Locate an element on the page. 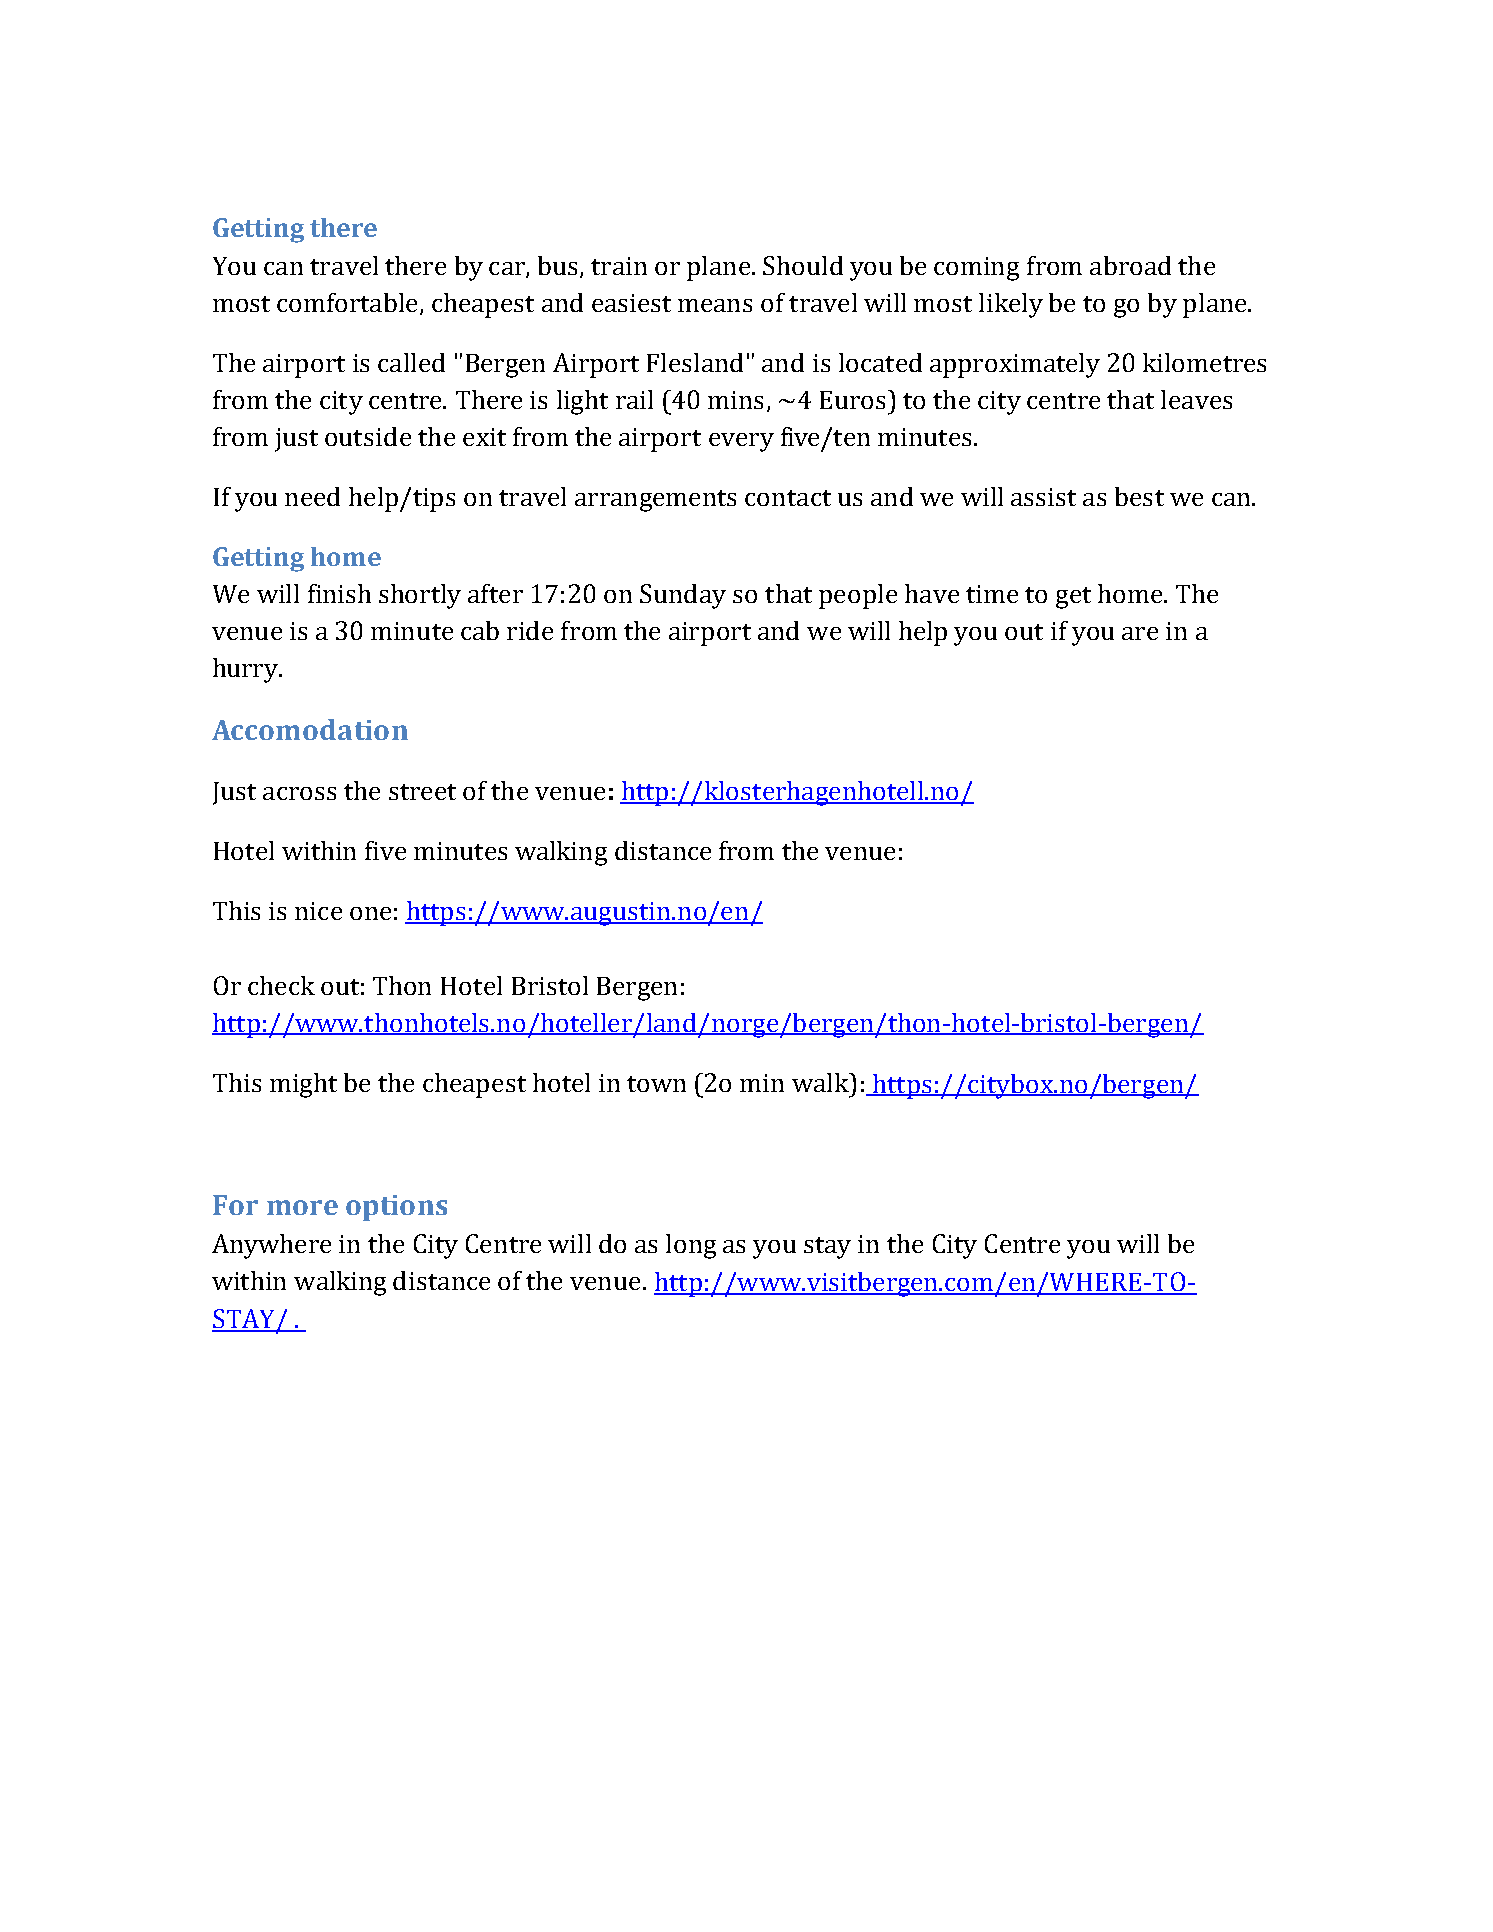 This document has height=1932, width=1493. town is located at coordinates (656, 1084).
